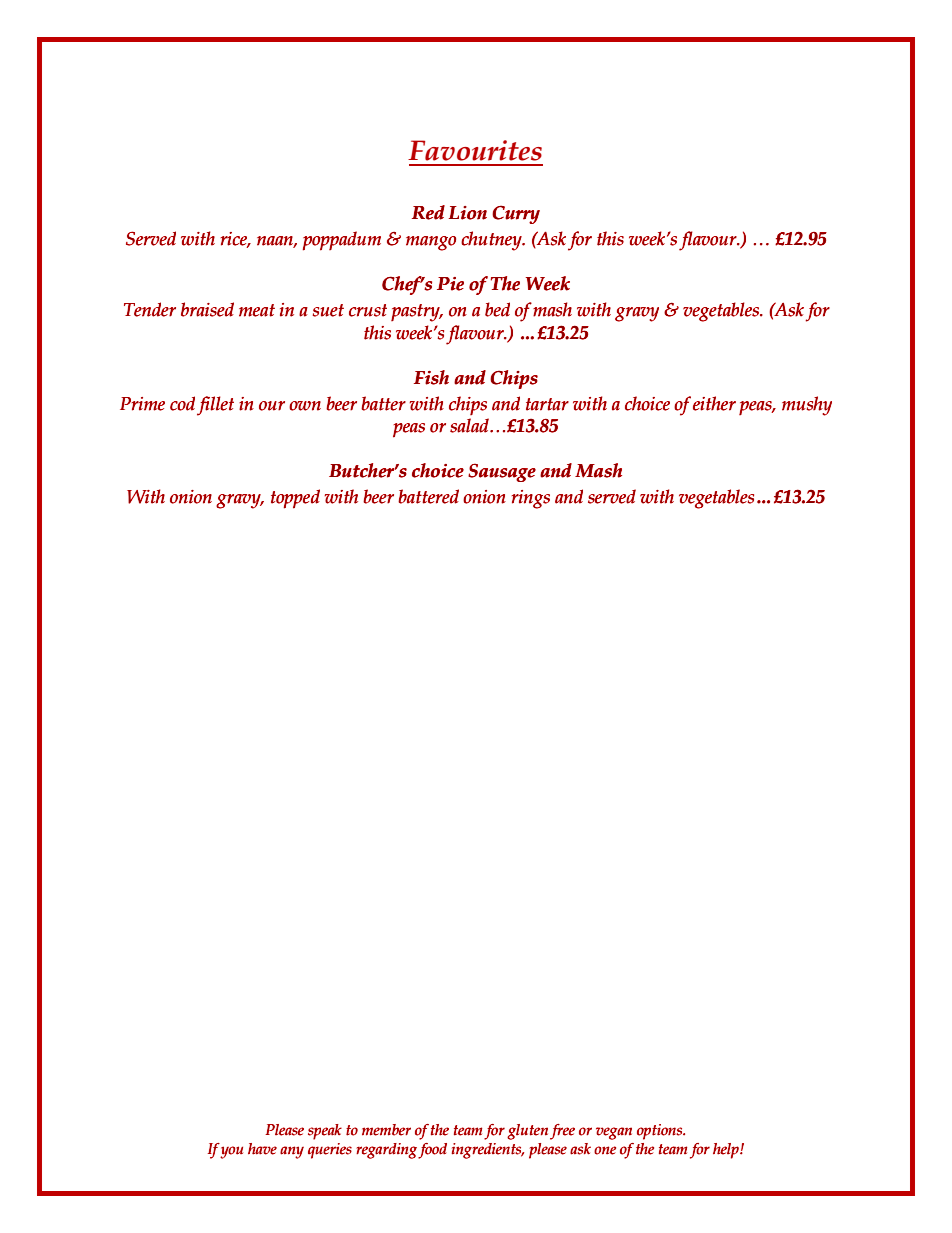  Describe the element at coordinates (547, 404) in the document. I see `tartar` at that location.
